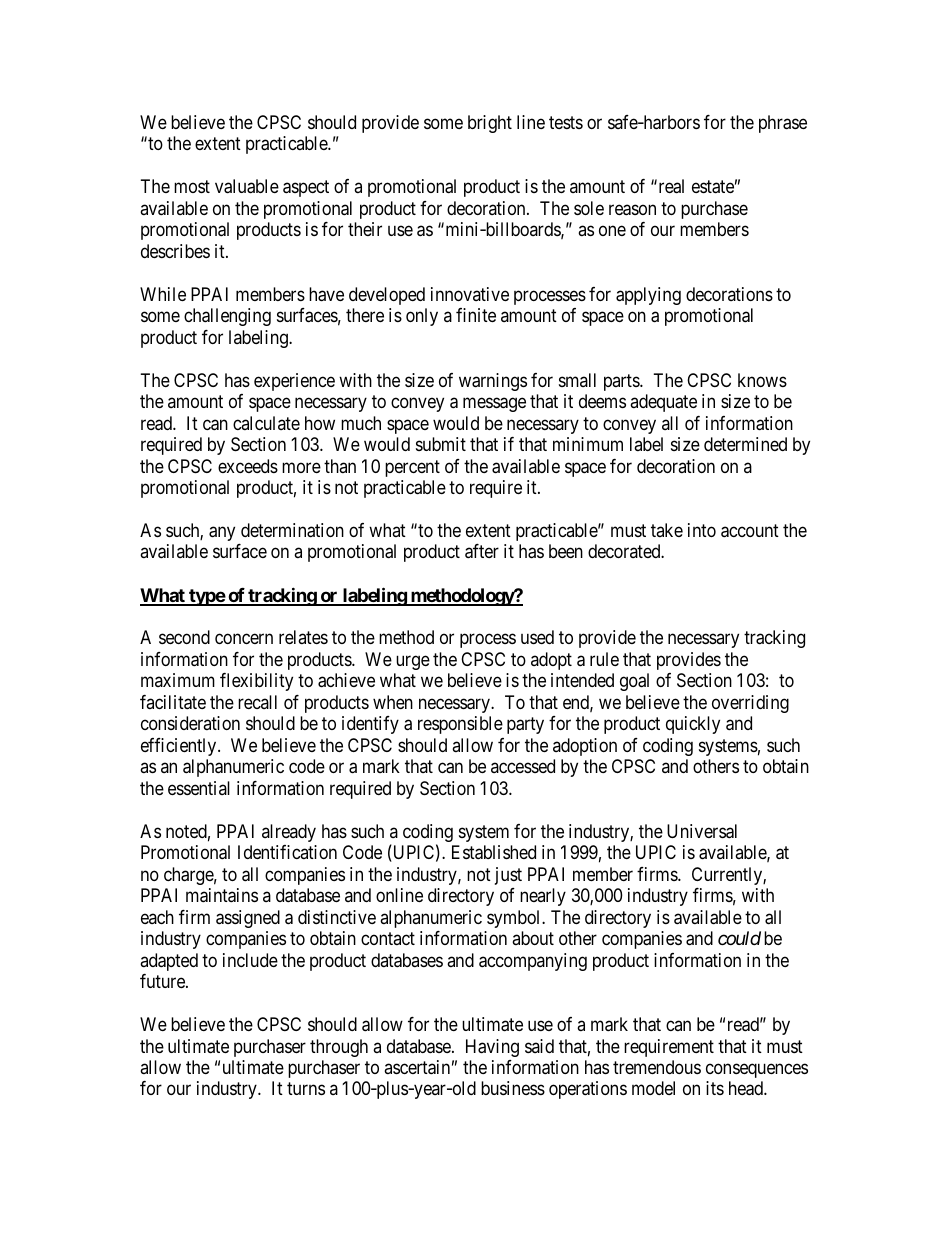 This document has width=952, height=1233. What do you see at coordinates (306, 1089) in the document?
I see `turns` at bounding box center [306, 1089].
